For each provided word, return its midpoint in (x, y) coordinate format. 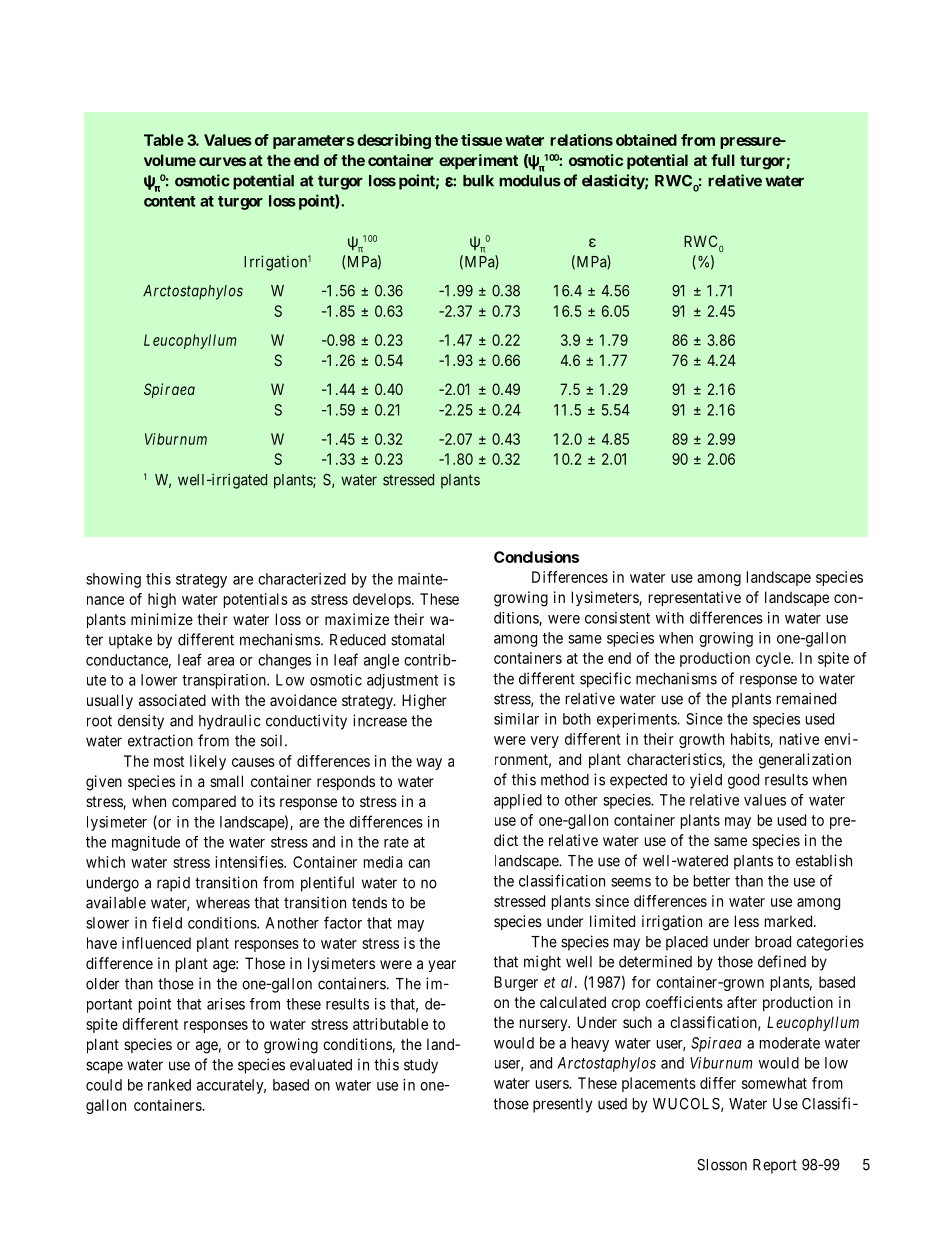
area (220, 661)
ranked (169, 1085)
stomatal (417, 640)
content (170, 201)
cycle (774, 659)
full (723, 160)
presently (562, 1105)
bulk (478, 181)
